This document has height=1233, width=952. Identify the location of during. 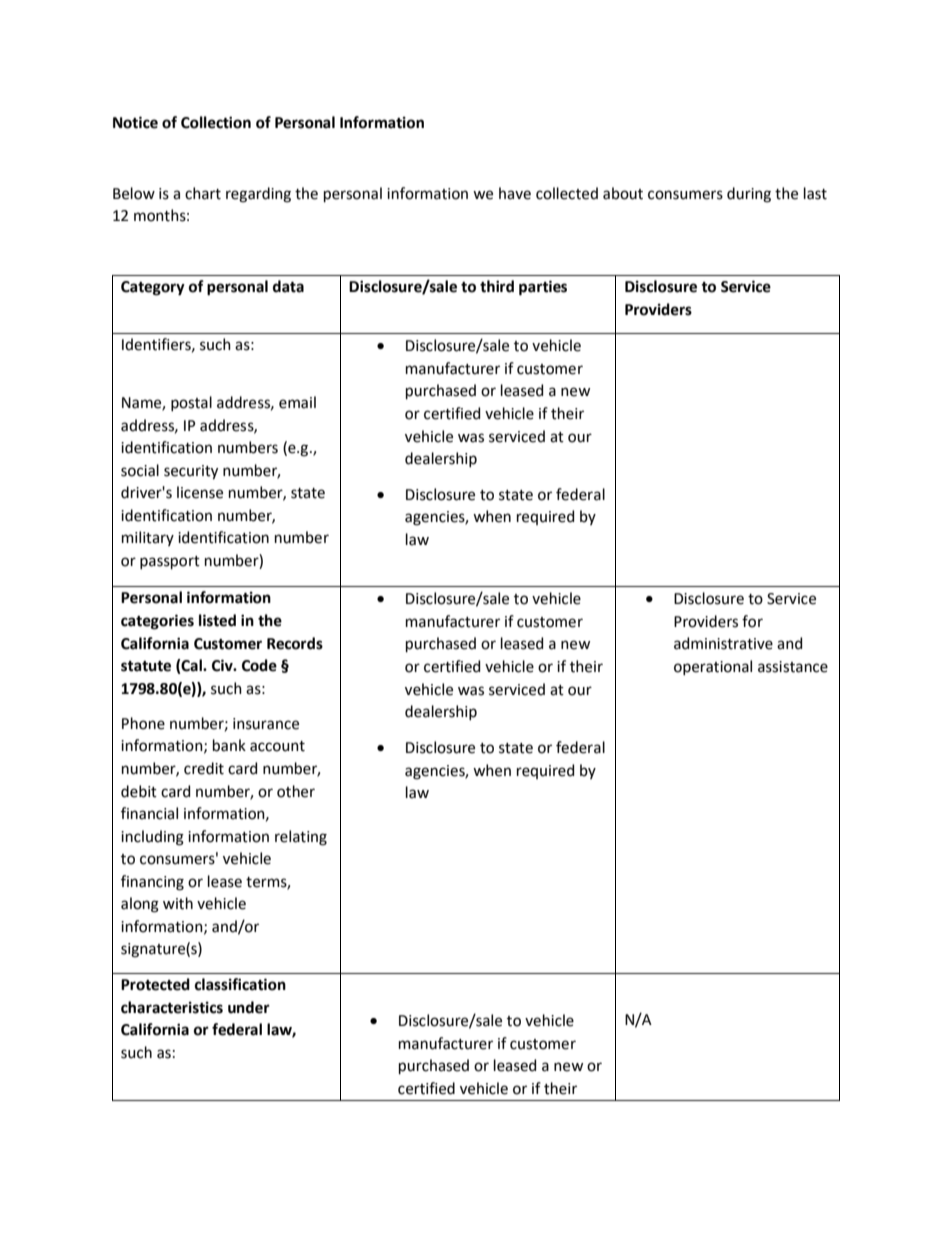
(749, 195).
